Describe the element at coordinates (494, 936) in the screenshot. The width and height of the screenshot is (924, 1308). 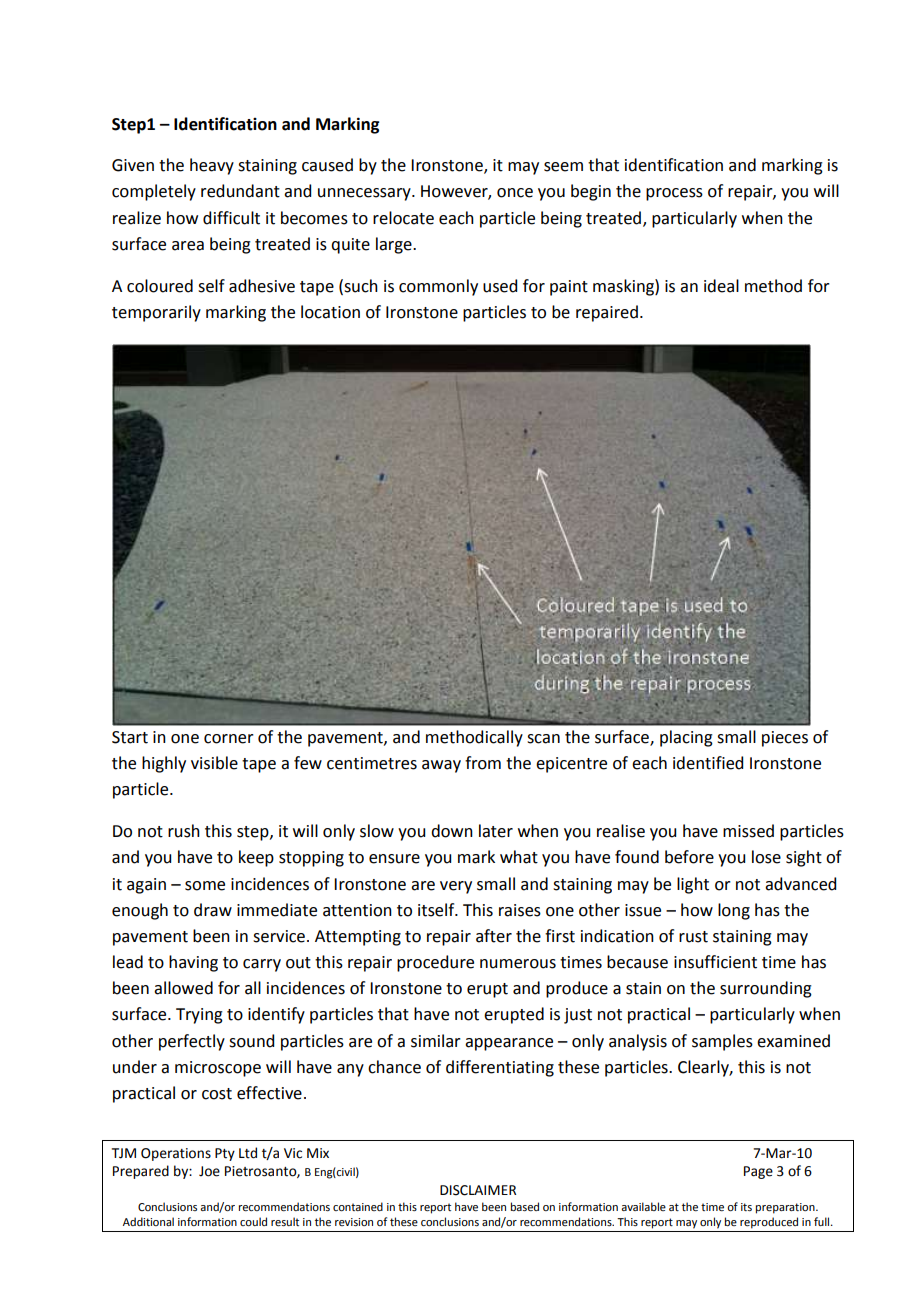
I see `after` at that location.
